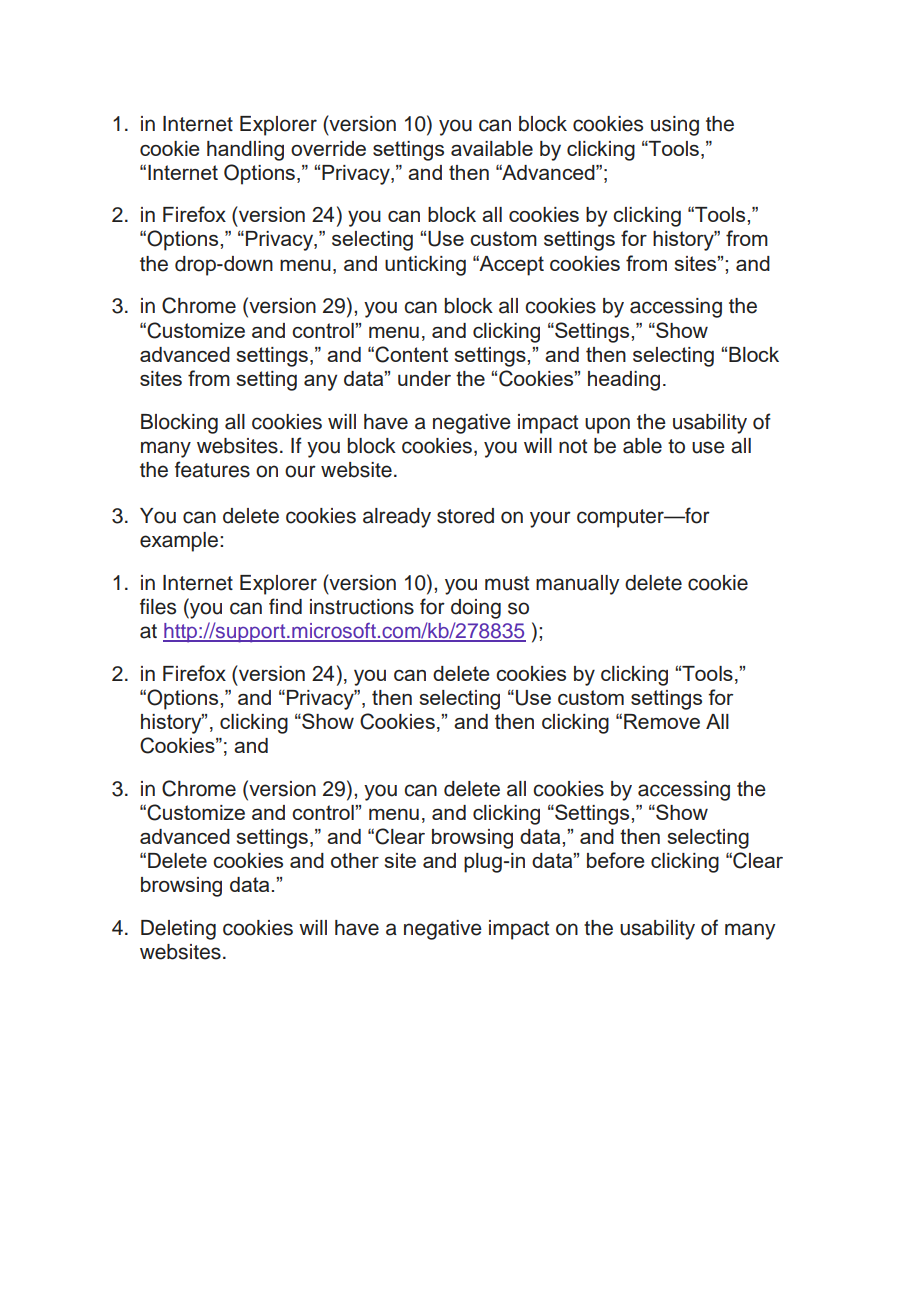 This screenshot has width=924, height=1308. Describe the element at coordinates (624, 381) in the screenshot. I see `heading` at that location.
